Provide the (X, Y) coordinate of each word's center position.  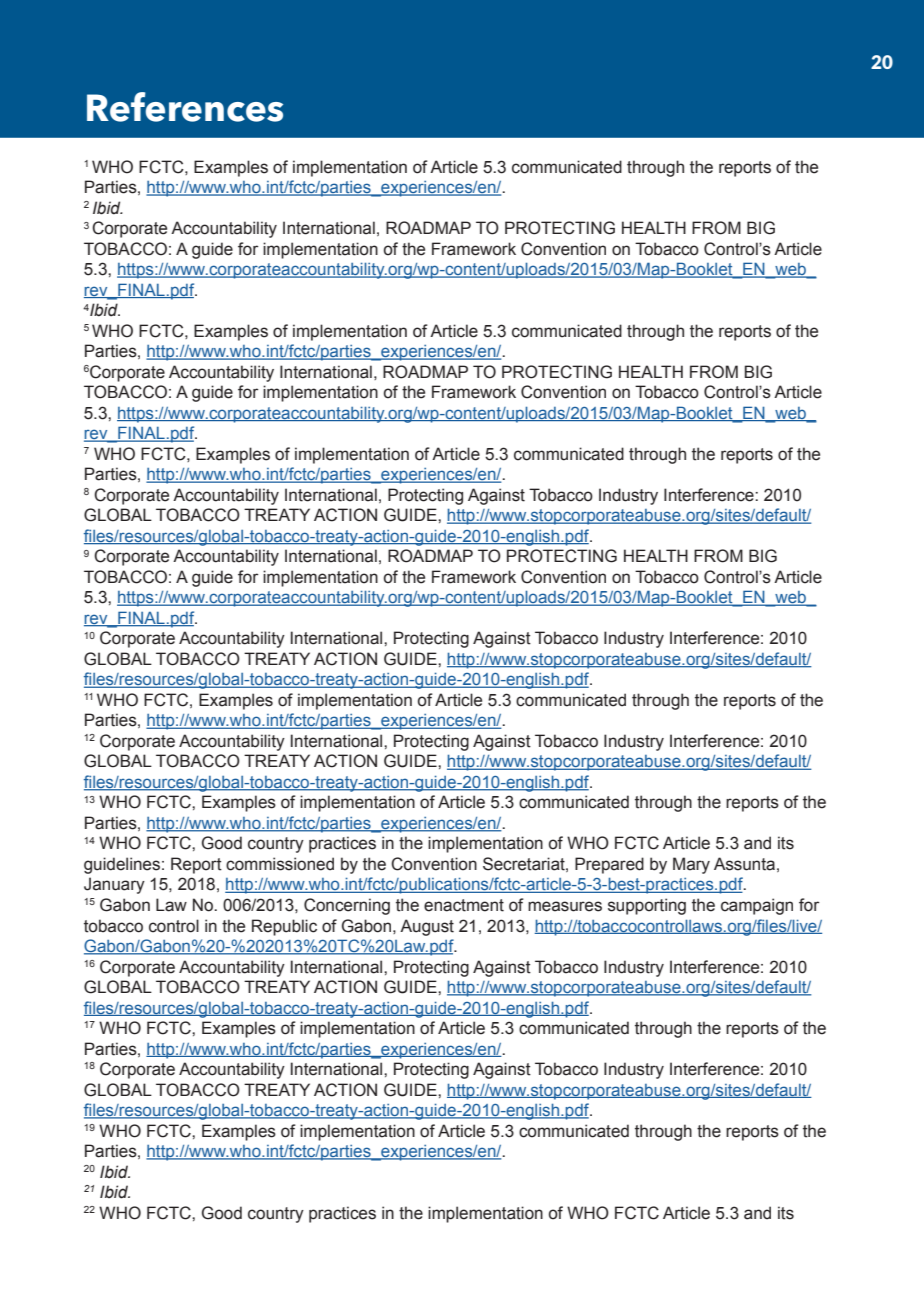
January (114, 885)
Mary (691, 865)
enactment (464, 905)
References (185, 107)
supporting (647, 906)
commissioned (280, 864)
